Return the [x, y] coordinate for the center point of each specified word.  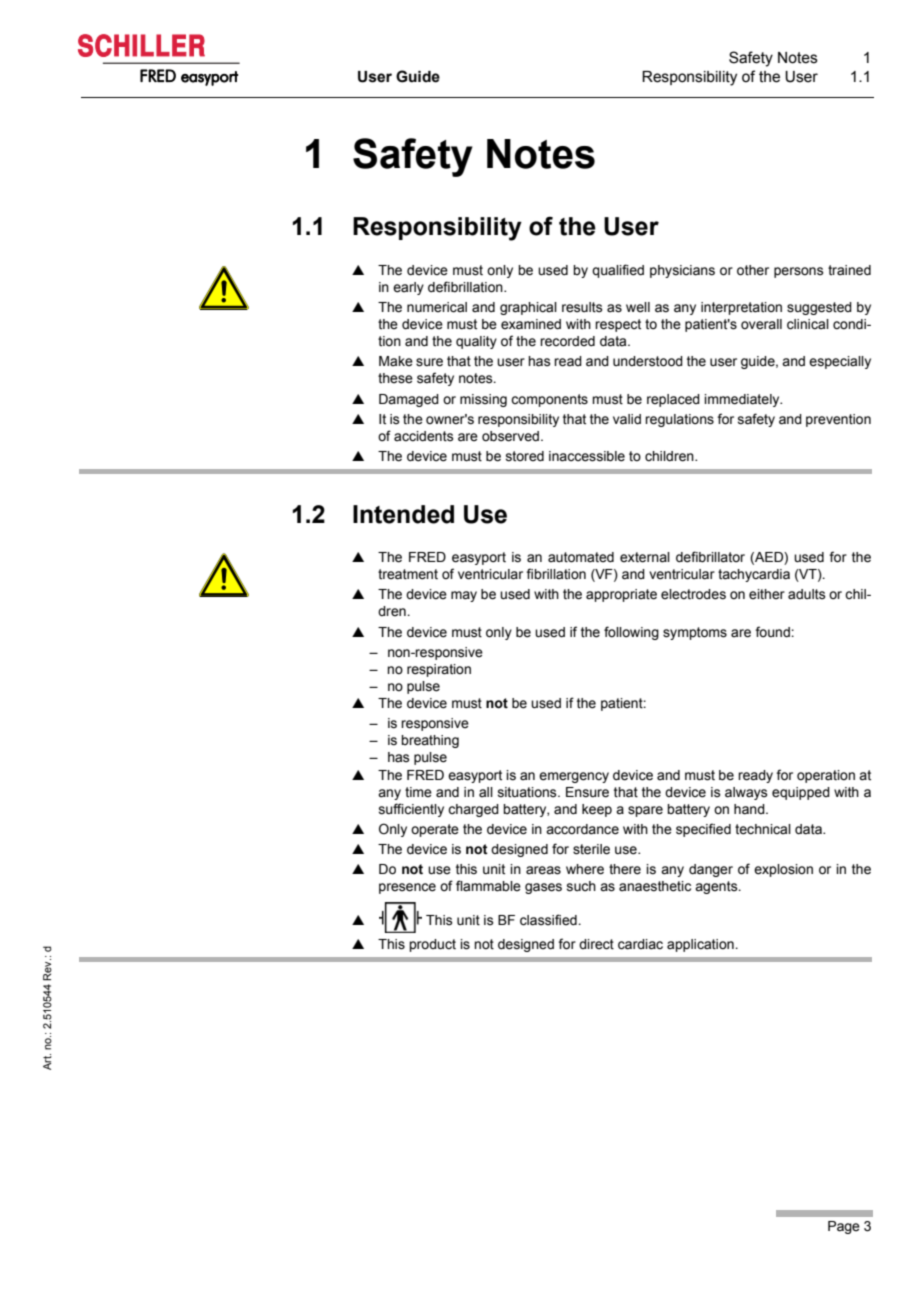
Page [844, 1227]
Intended [403, 514]
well [638, 307]
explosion [783, 870]
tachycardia [754, 575]
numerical [437, 307]
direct [596, 944]
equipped [801, 793]
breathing [430, 741]
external [645, 557]
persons [799, 272]
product [432, 945]
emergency [574, 777]
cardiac [640, 944]
